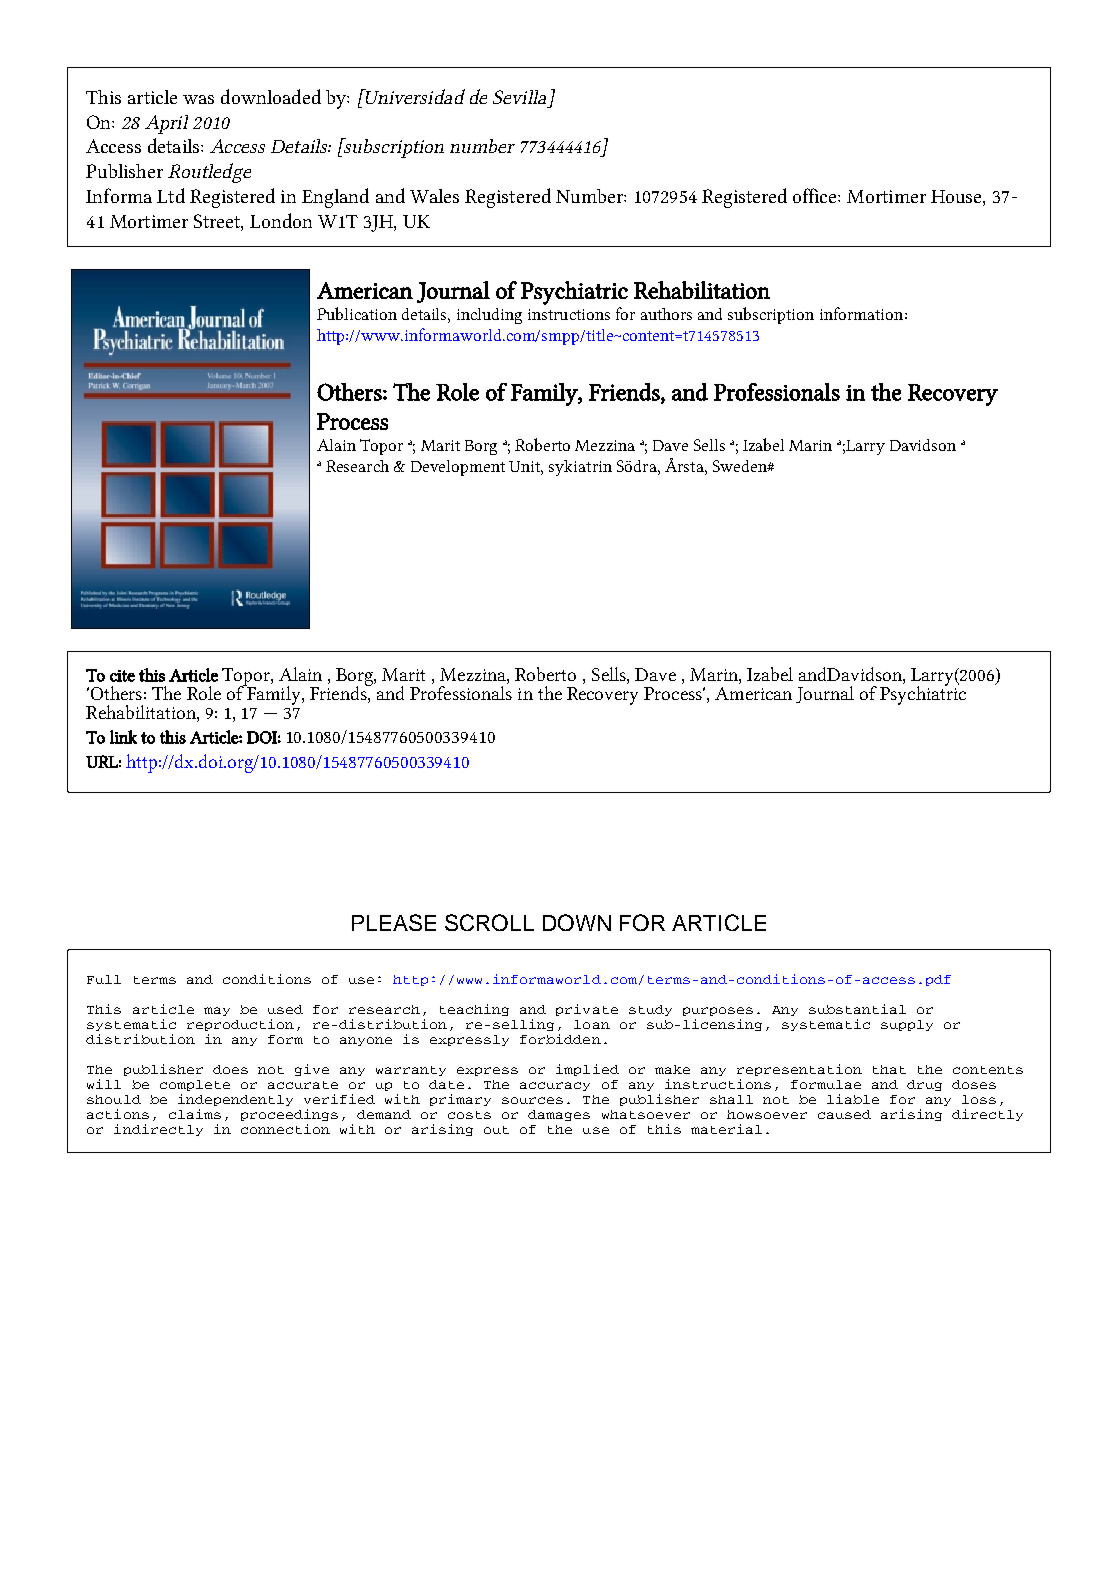 The width and height of the document is (1118, 1583). What do you see at coordinates (195, 1085) in the document?
I see `complete` at bounding box center [195, 1085].
